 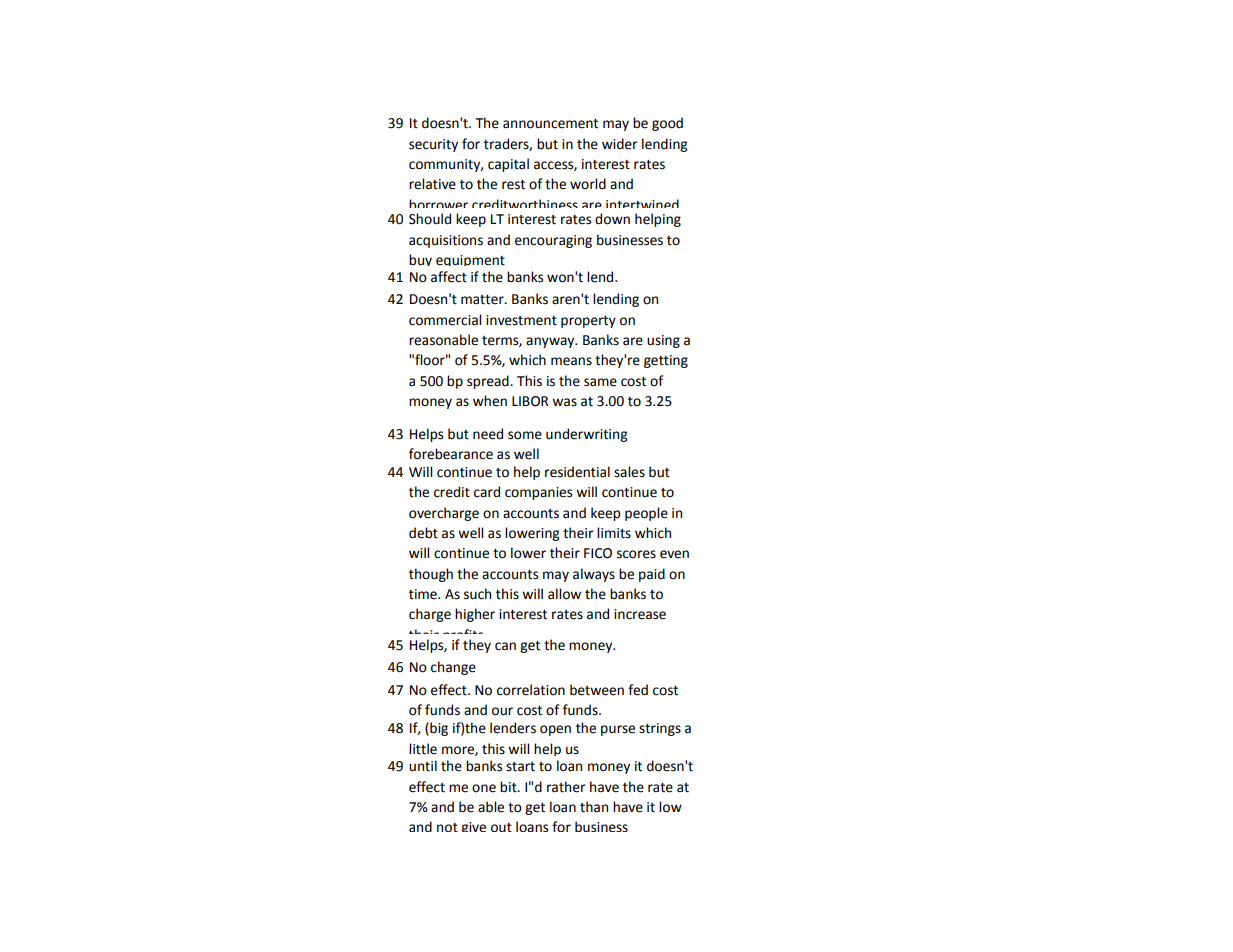 I want to click on not, so click(x=447, y=827).
